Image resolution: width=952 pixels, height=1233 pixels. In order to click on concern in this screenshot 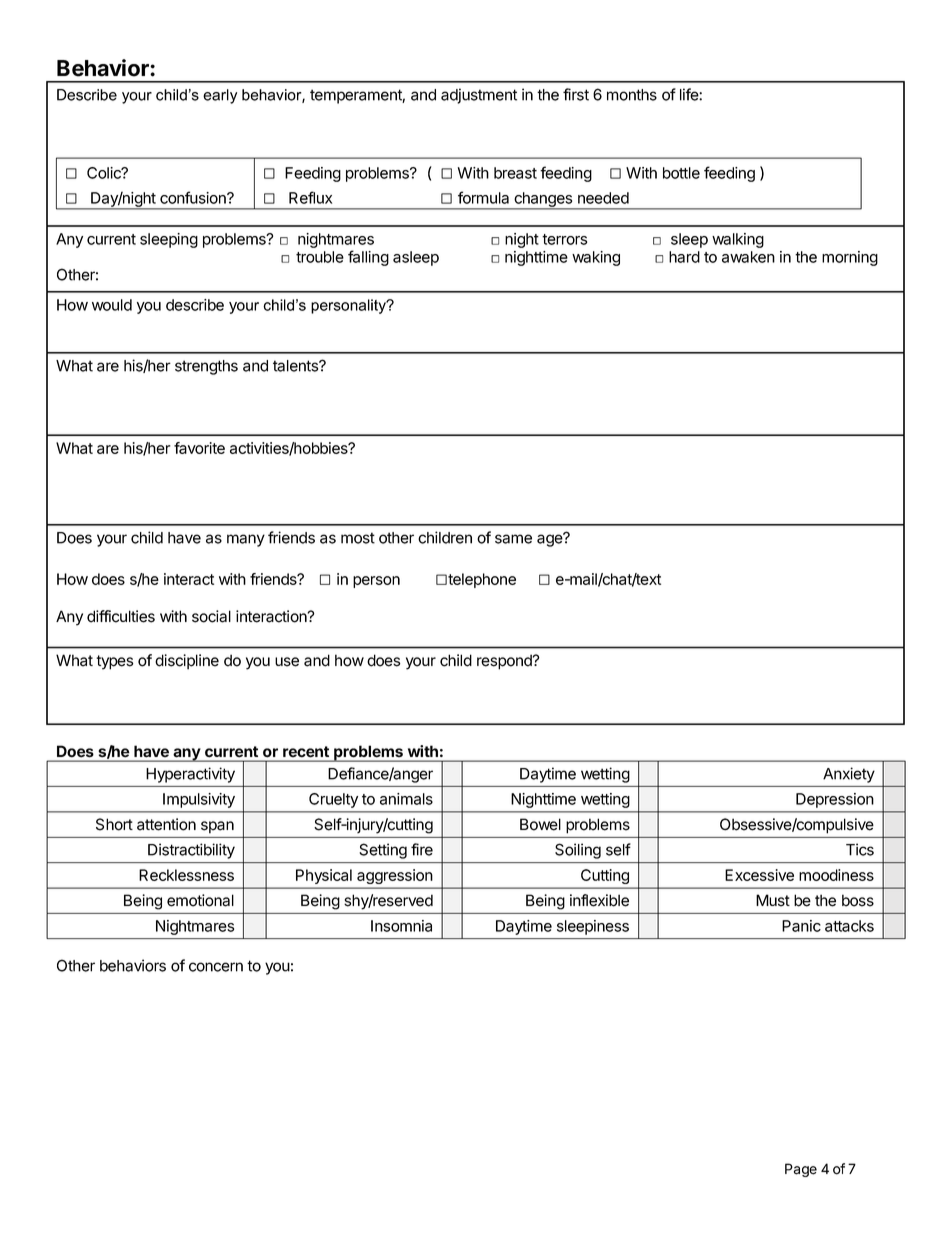, I will do `click(216, 967)`.
